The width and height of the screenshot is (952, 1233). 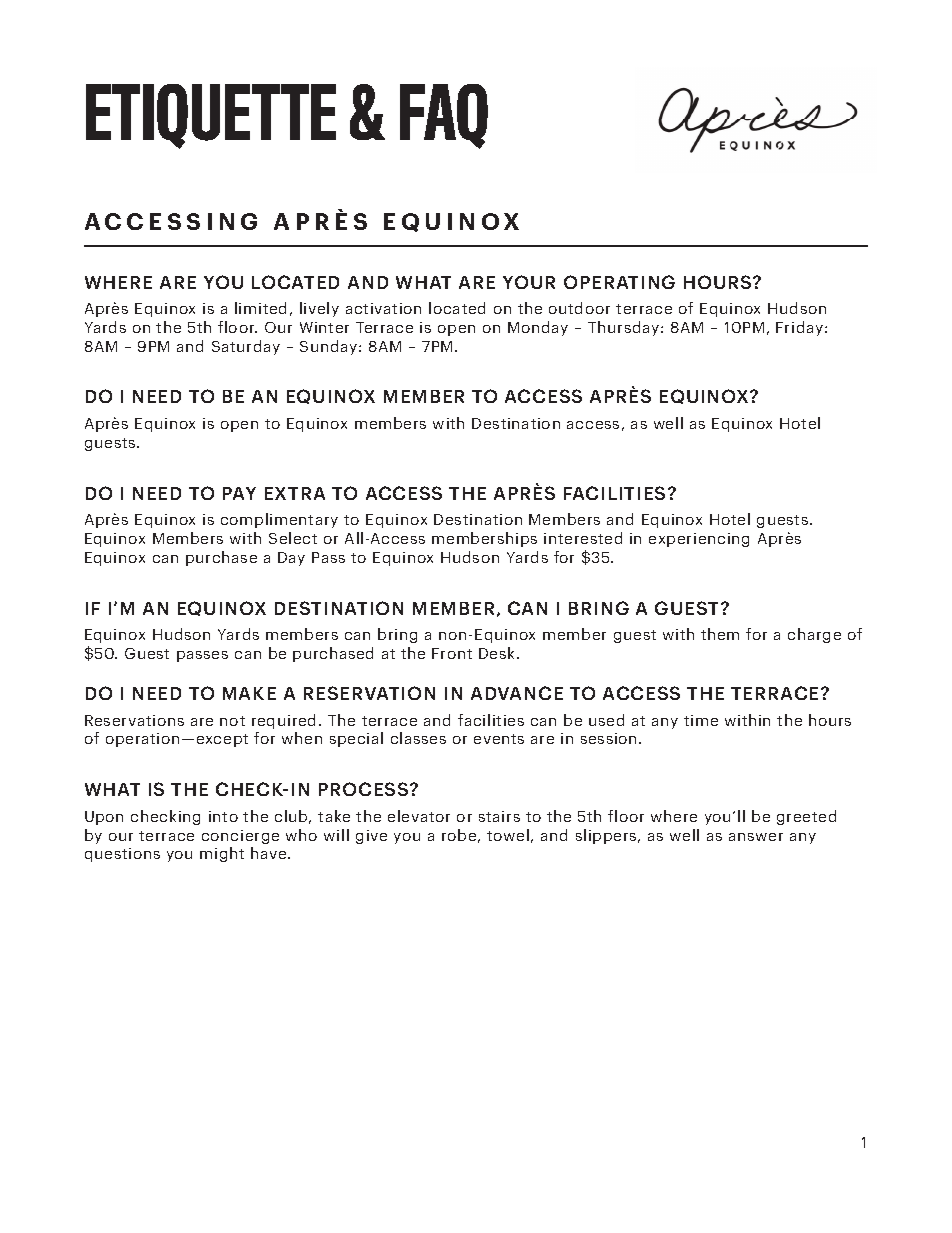 I want to click on OPERATING, so click(x=619, y=282).
